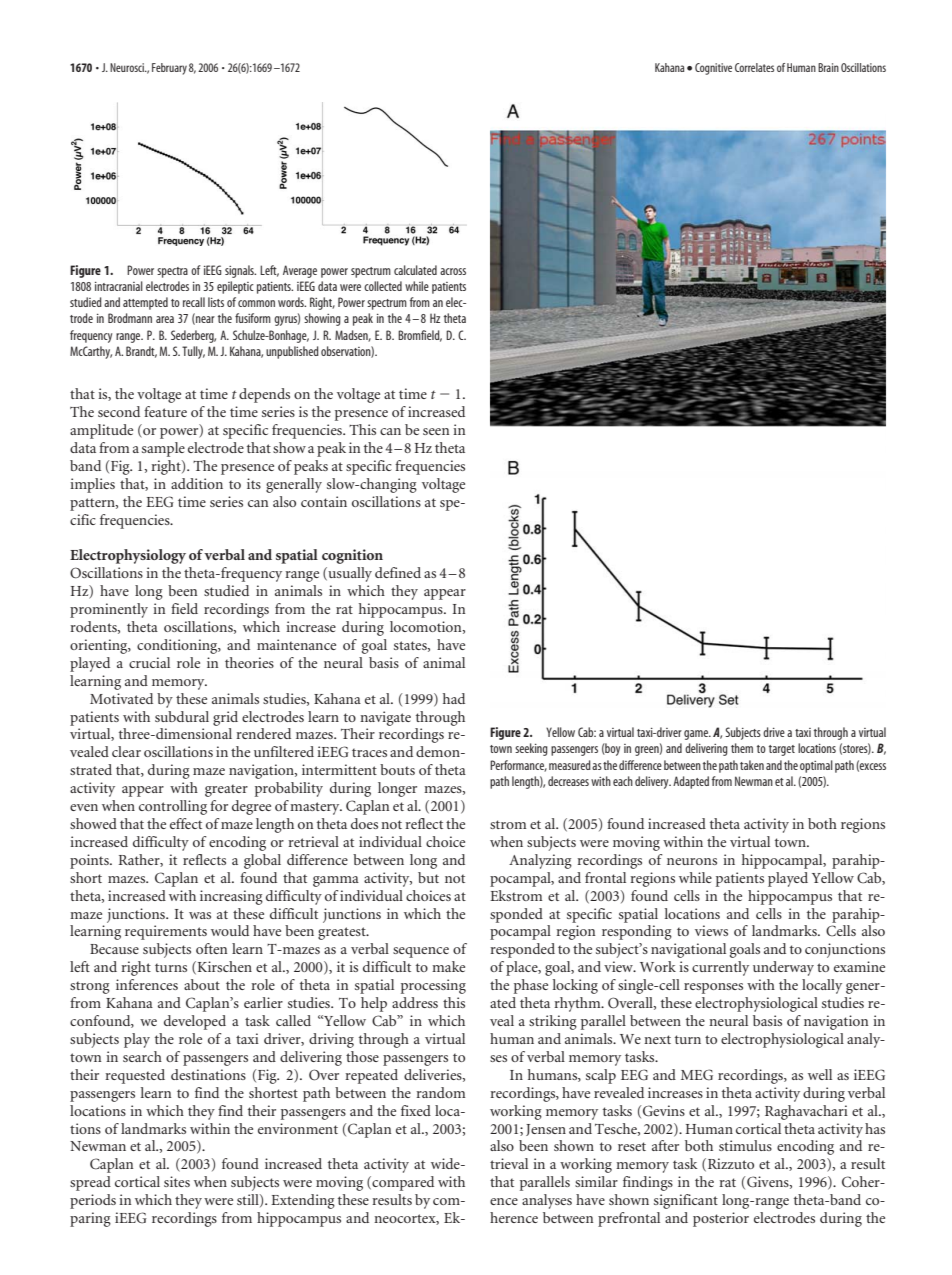 This screenshot has width=952, height=1275. What do you see at coordinates (428, 877) in the screenshot?
I see `but` at bounding box center [428, 877].
